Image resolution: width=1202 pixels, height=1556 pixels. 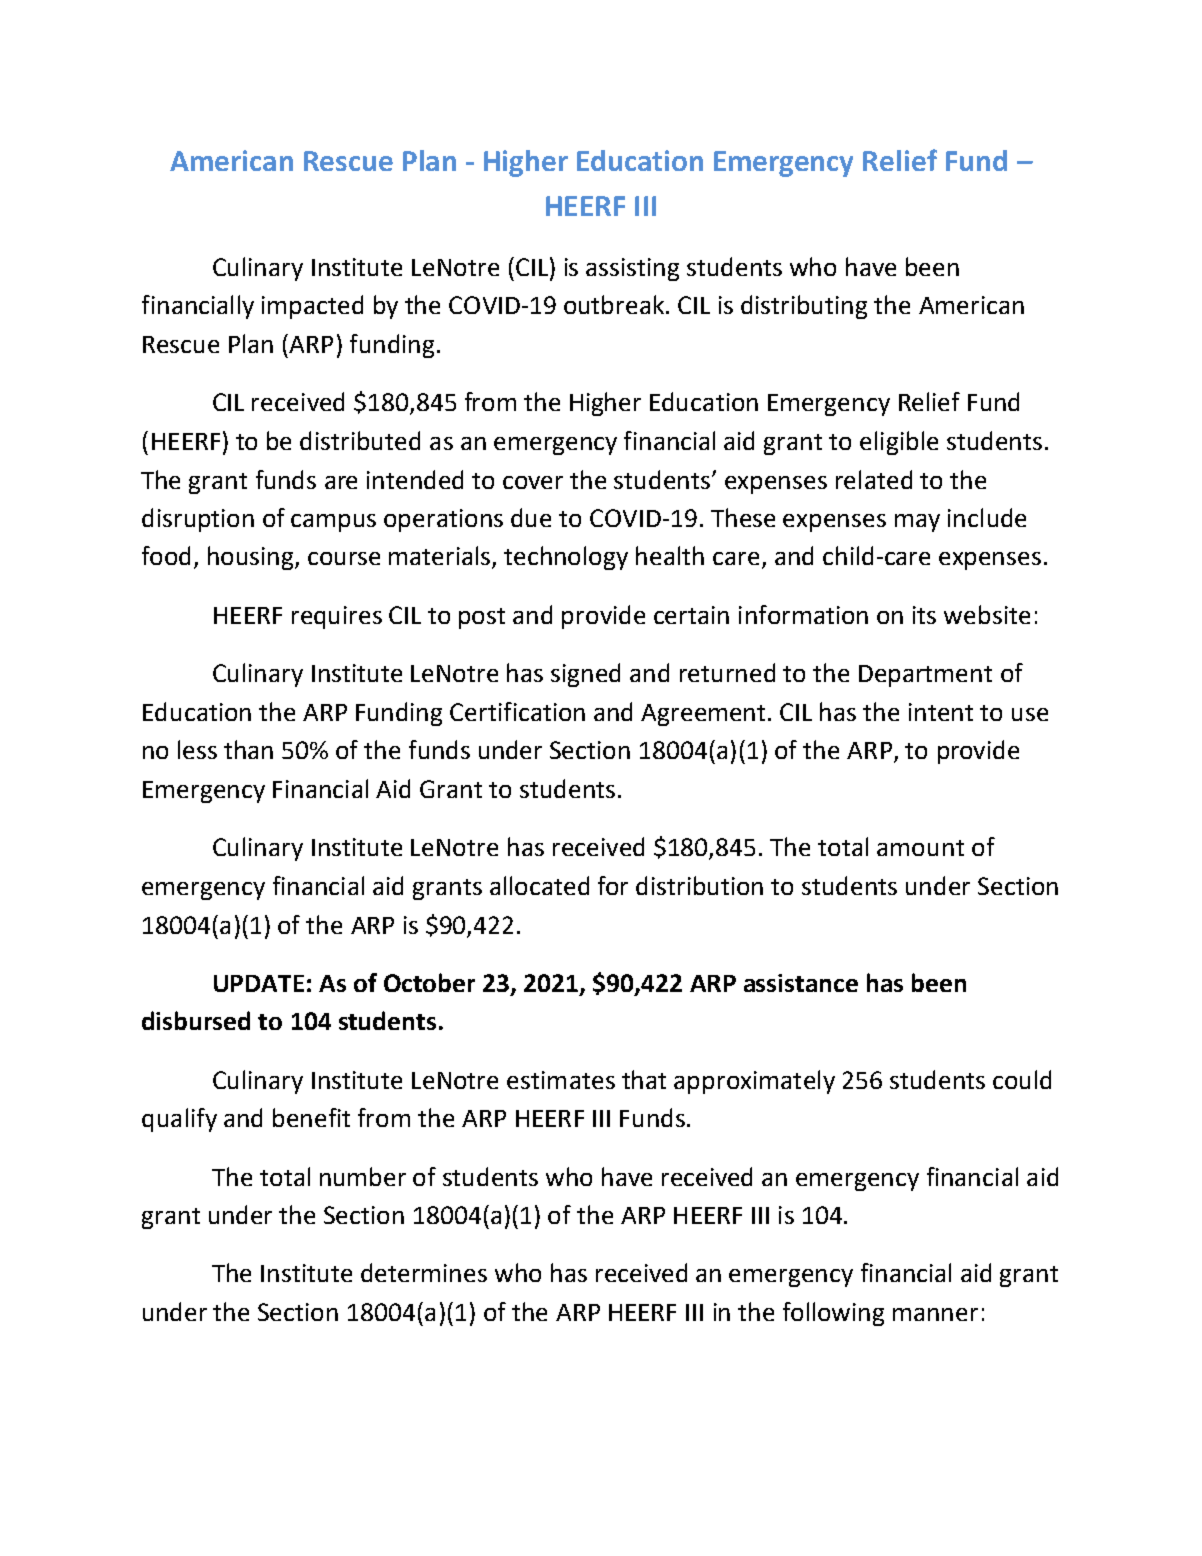 I want to click on assistance, so click(x=801, y=983).
